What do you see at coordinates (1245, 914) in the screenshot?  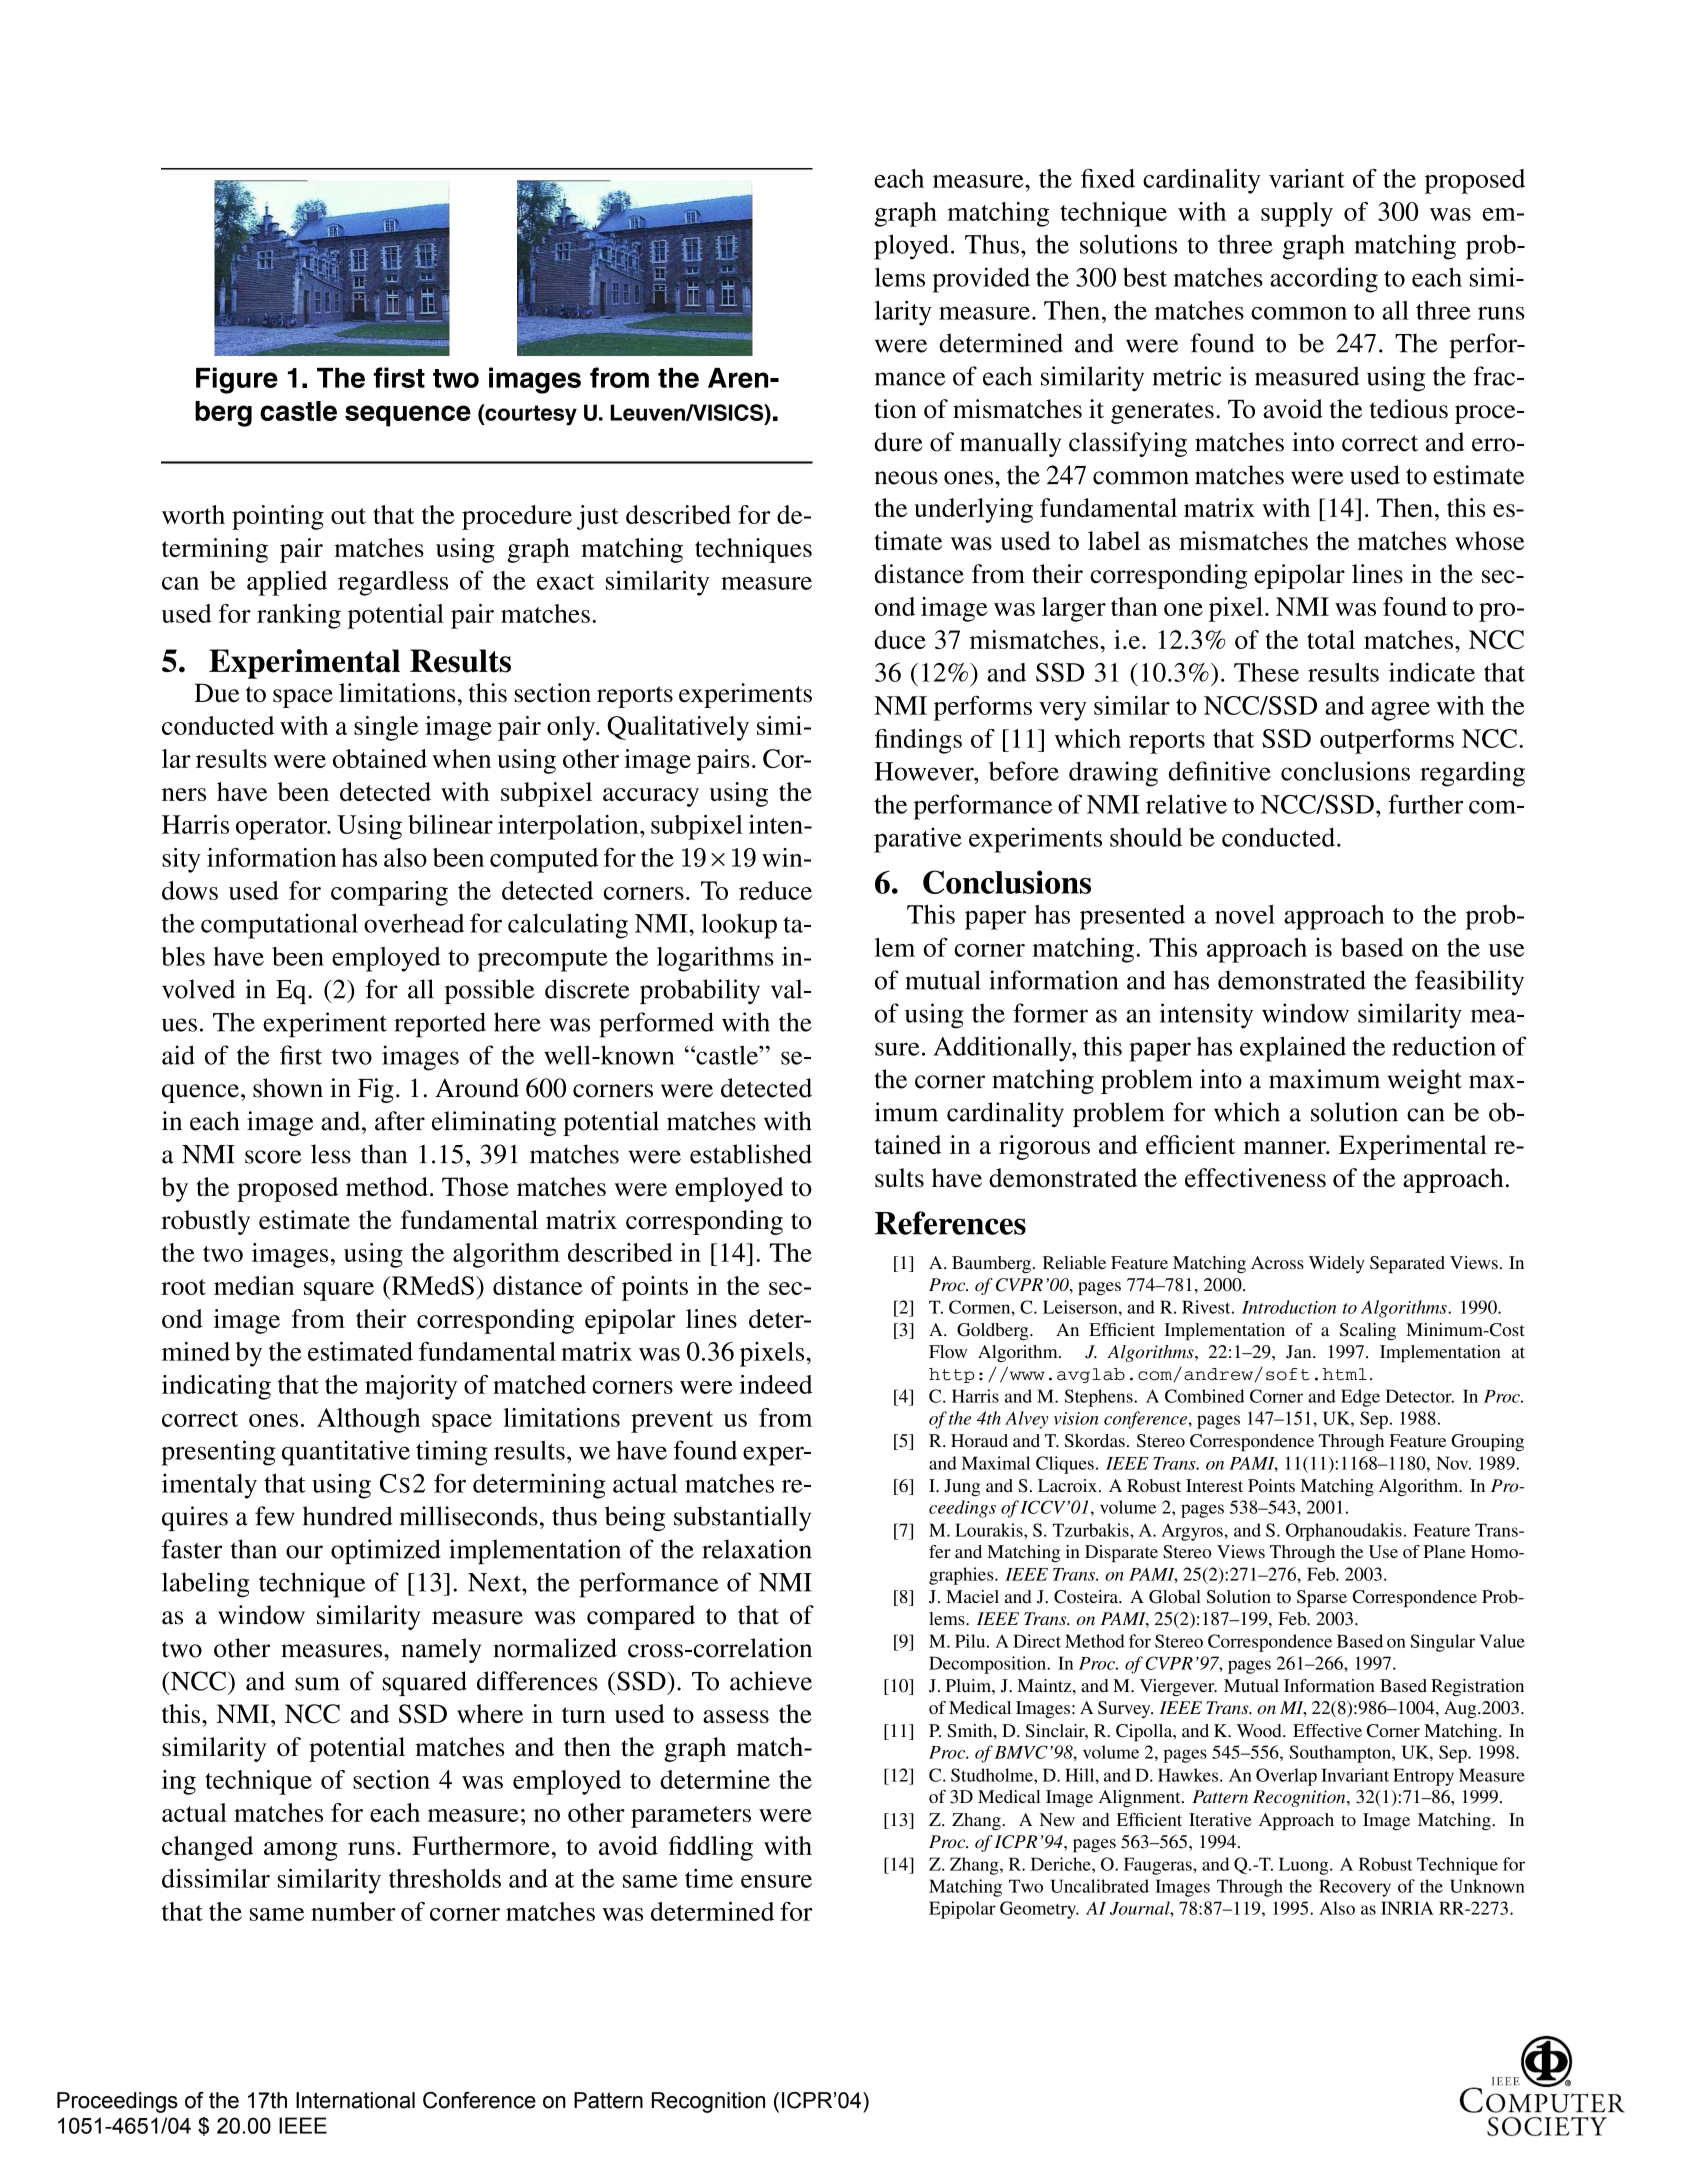 I see `novel` at bounding box center [1245, 914].
